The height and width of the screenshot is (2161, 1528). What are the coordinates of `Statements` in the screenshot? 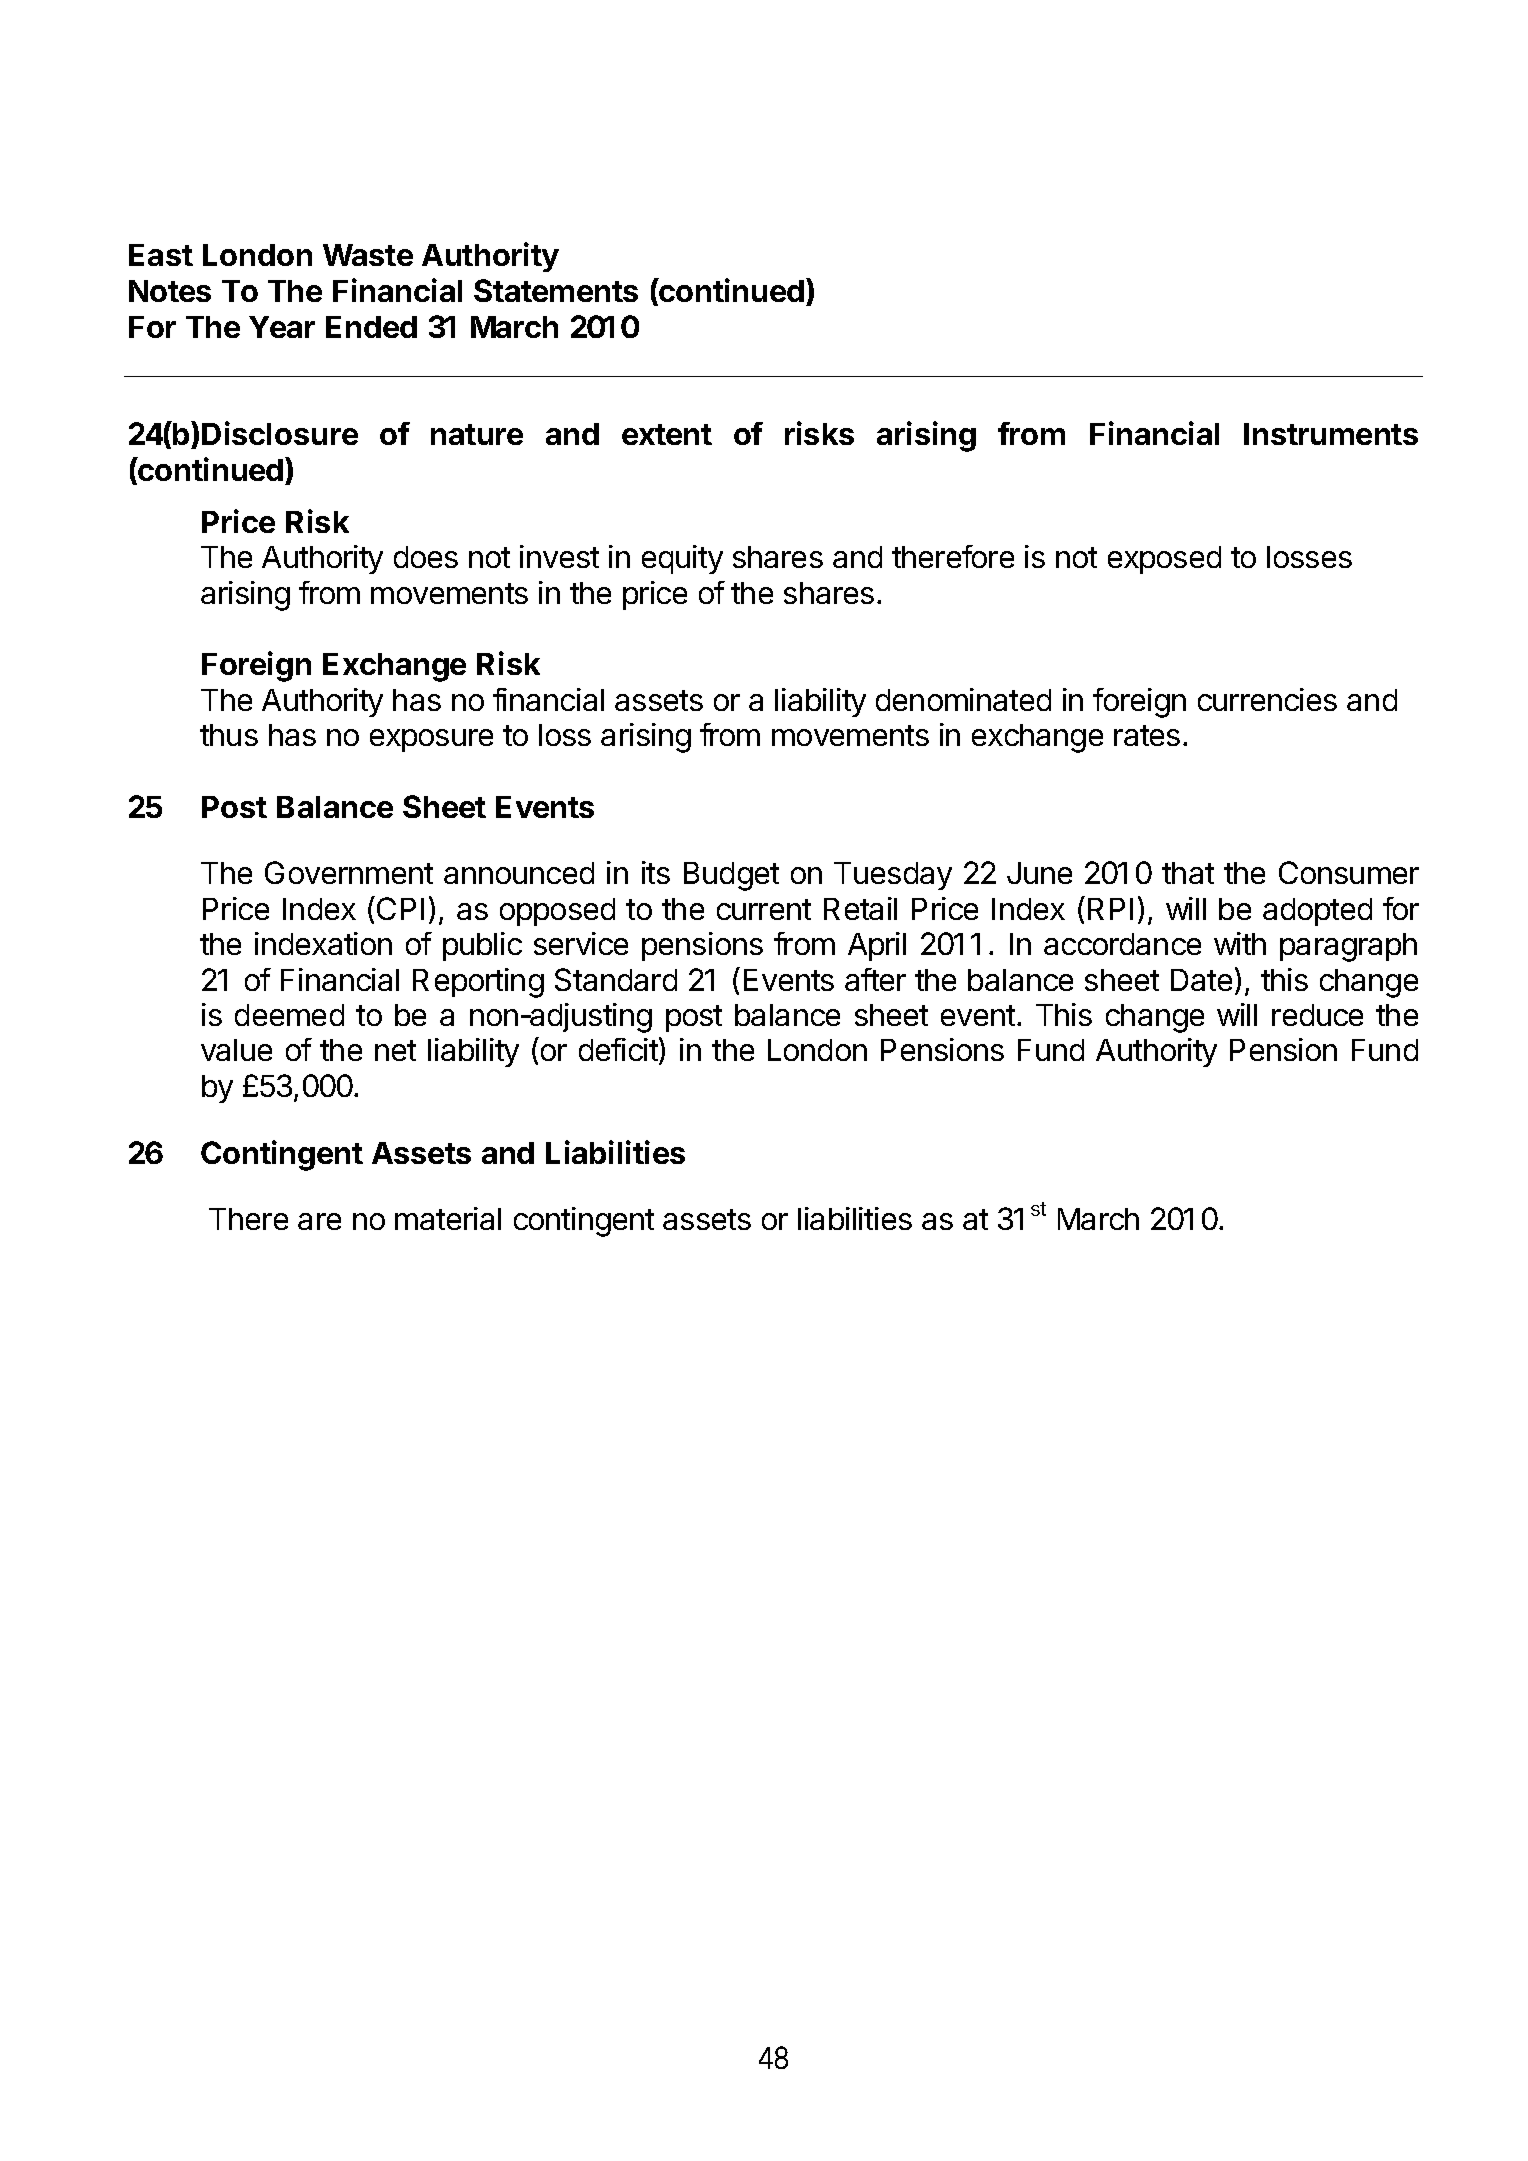 It's located at (556, 290).
